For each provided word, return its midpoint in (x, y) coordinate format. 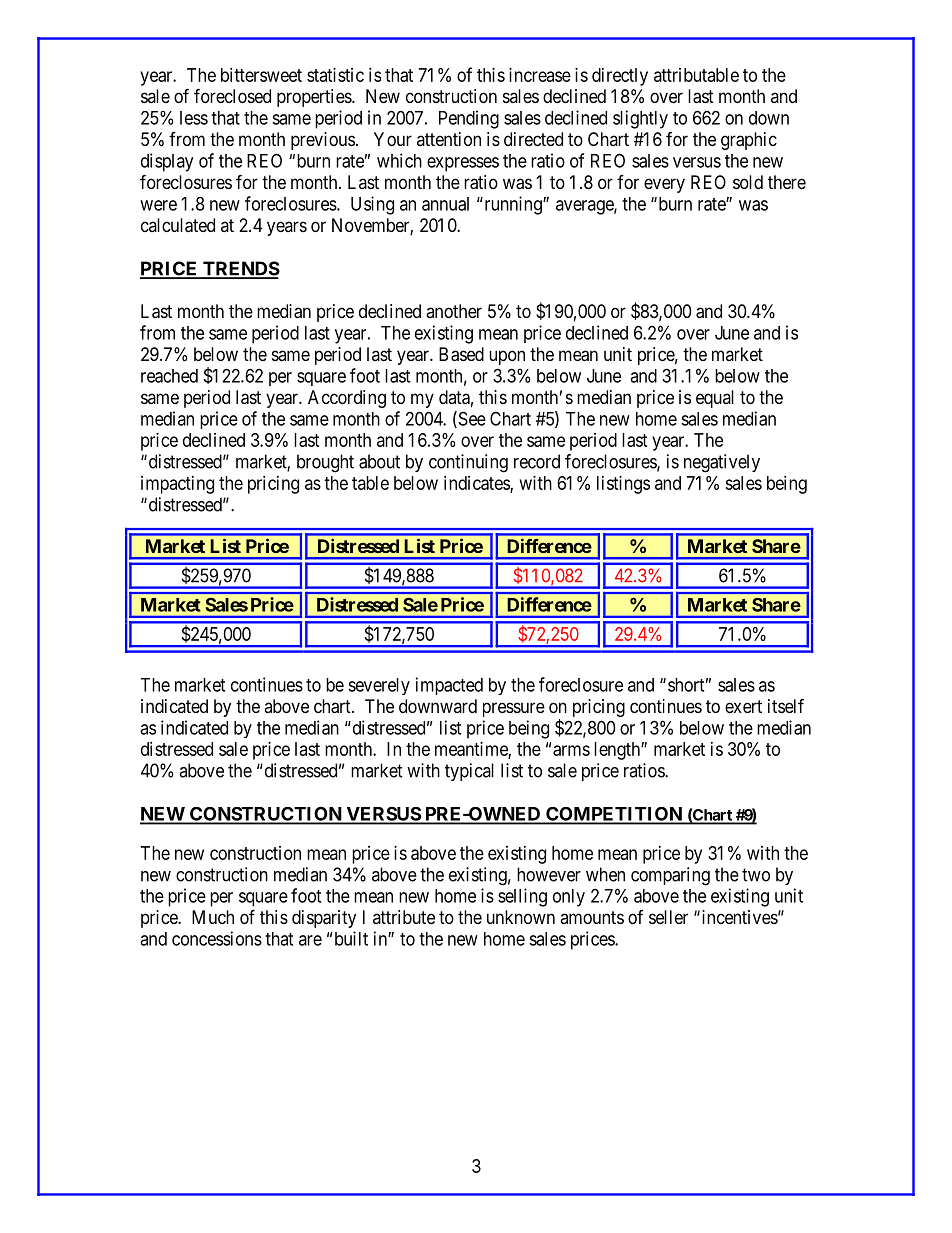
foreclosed (232, 95)
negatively (722, 463)
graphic (749, 141)
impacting (177, 485)
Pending (469, 119)
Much (213, 917)
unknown (521, 917)
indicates (477, 484)
